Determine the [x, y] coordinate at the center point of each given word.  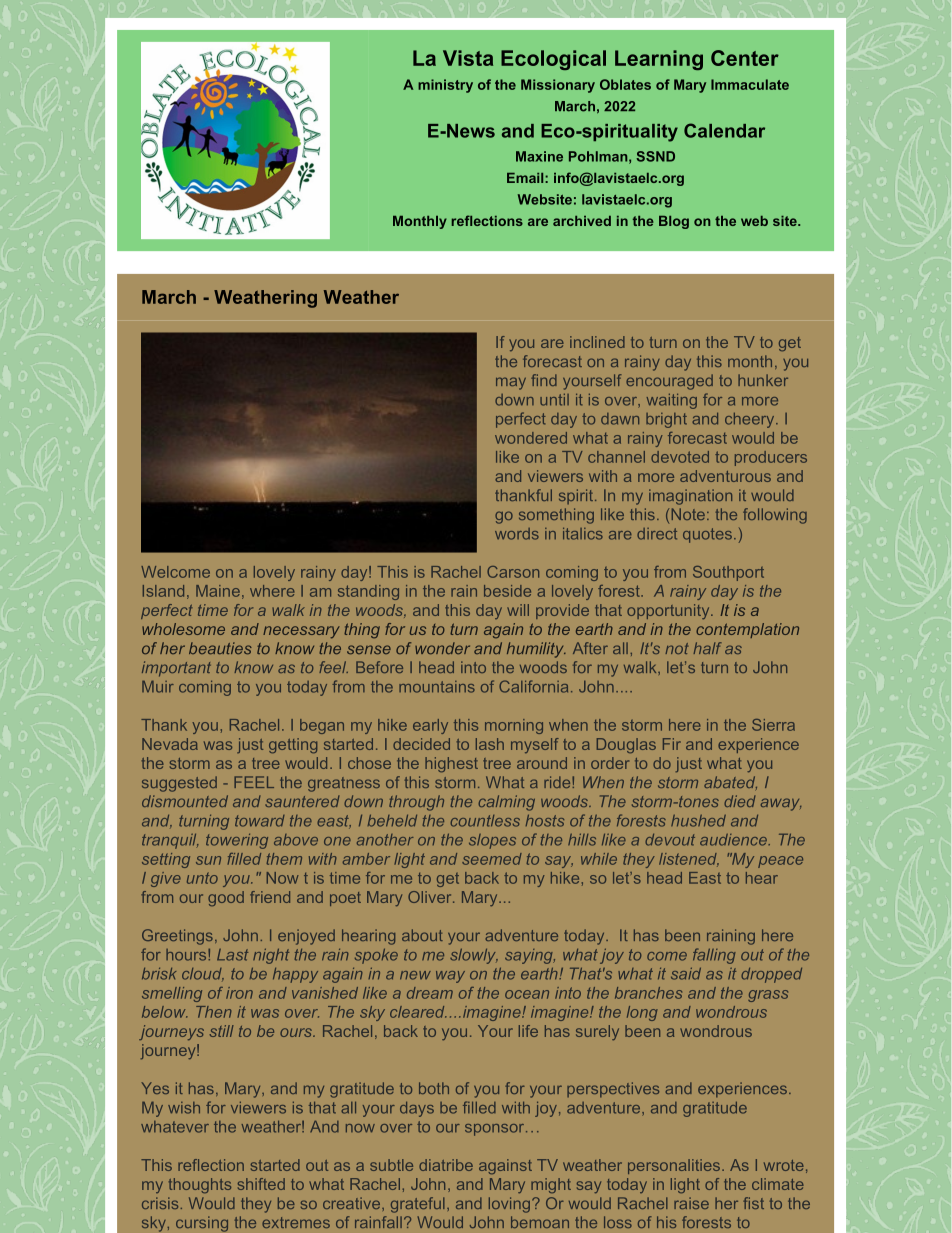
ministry [445, 86]
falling [714, 956]
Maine [218, 591]
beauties [220, 648]
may [511, 383]
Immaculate [750, 84]
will [518, 610]
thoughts [200, 1185]
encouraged [669, 382]
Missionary [558, 86]
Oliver [431, 897]
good [226, 898]
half [707, 648]
